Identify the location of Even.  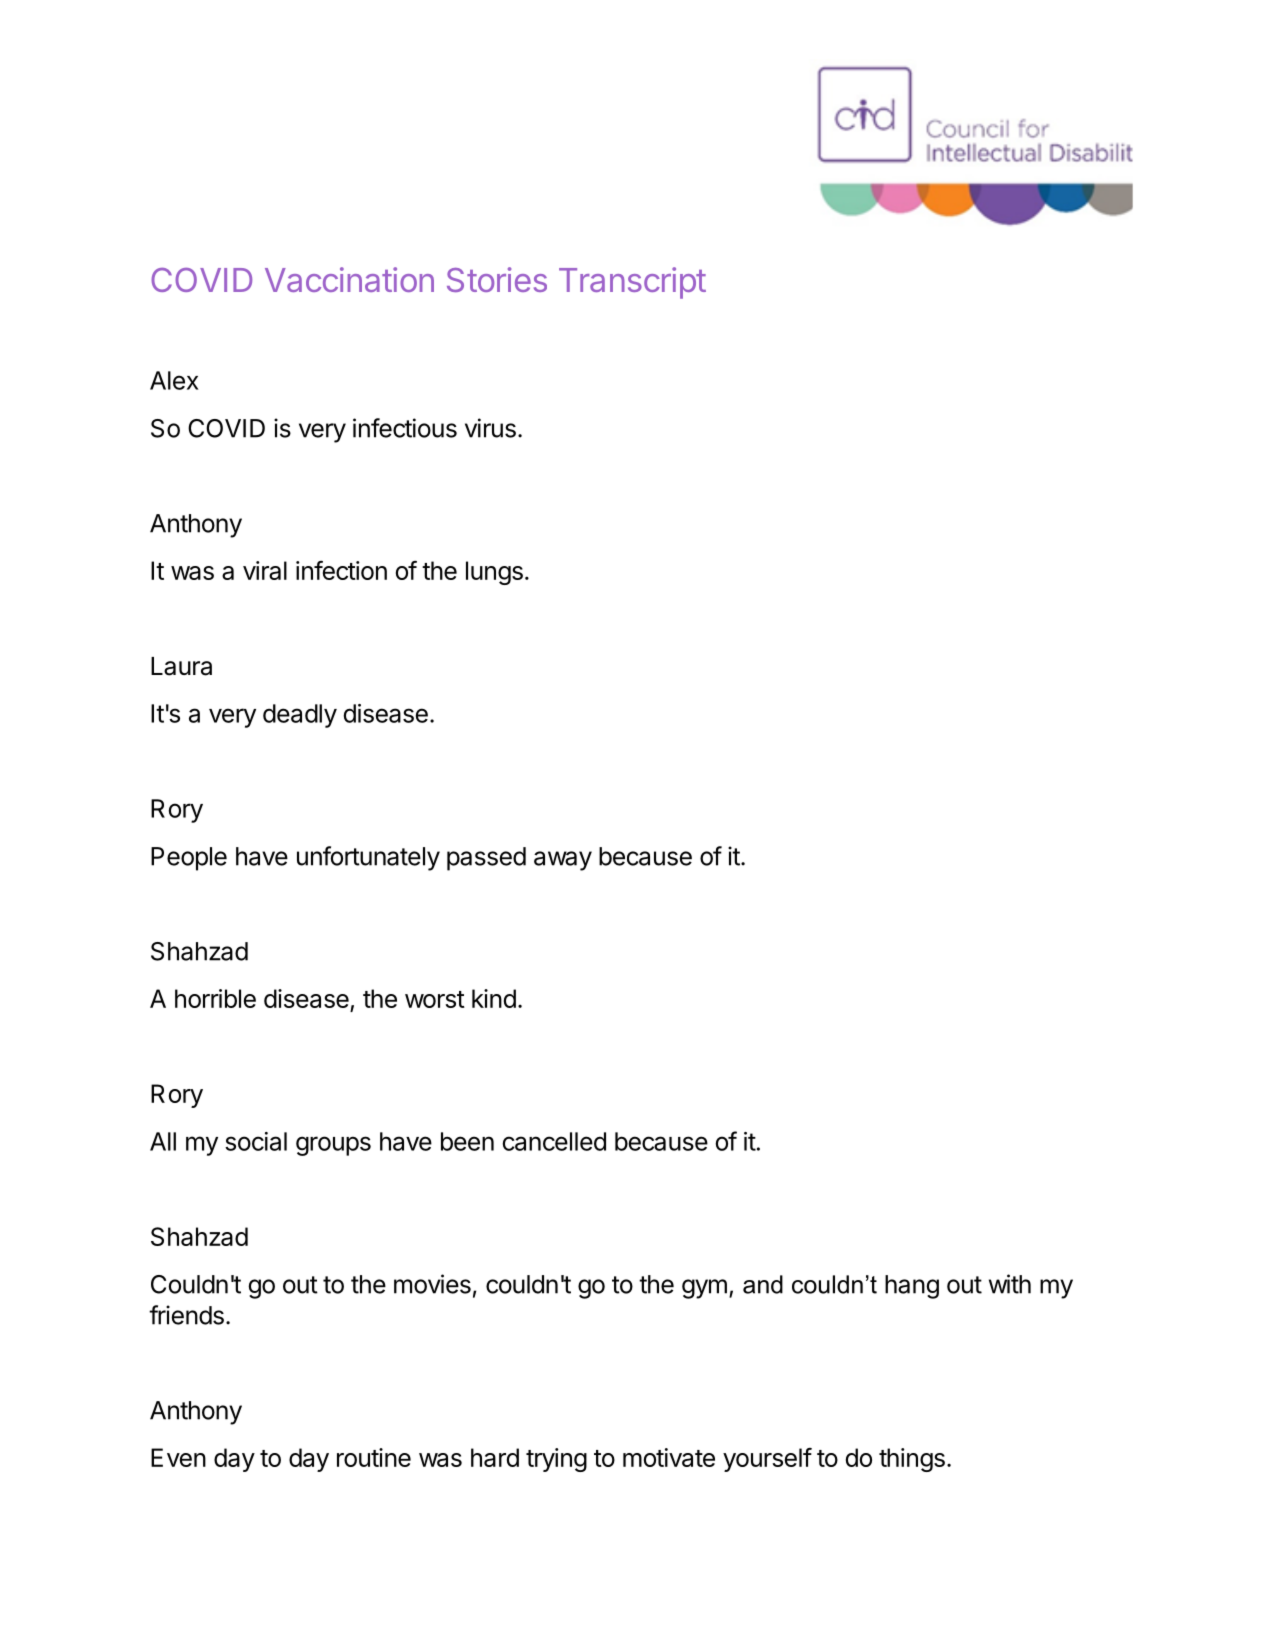
(178, 1457).
